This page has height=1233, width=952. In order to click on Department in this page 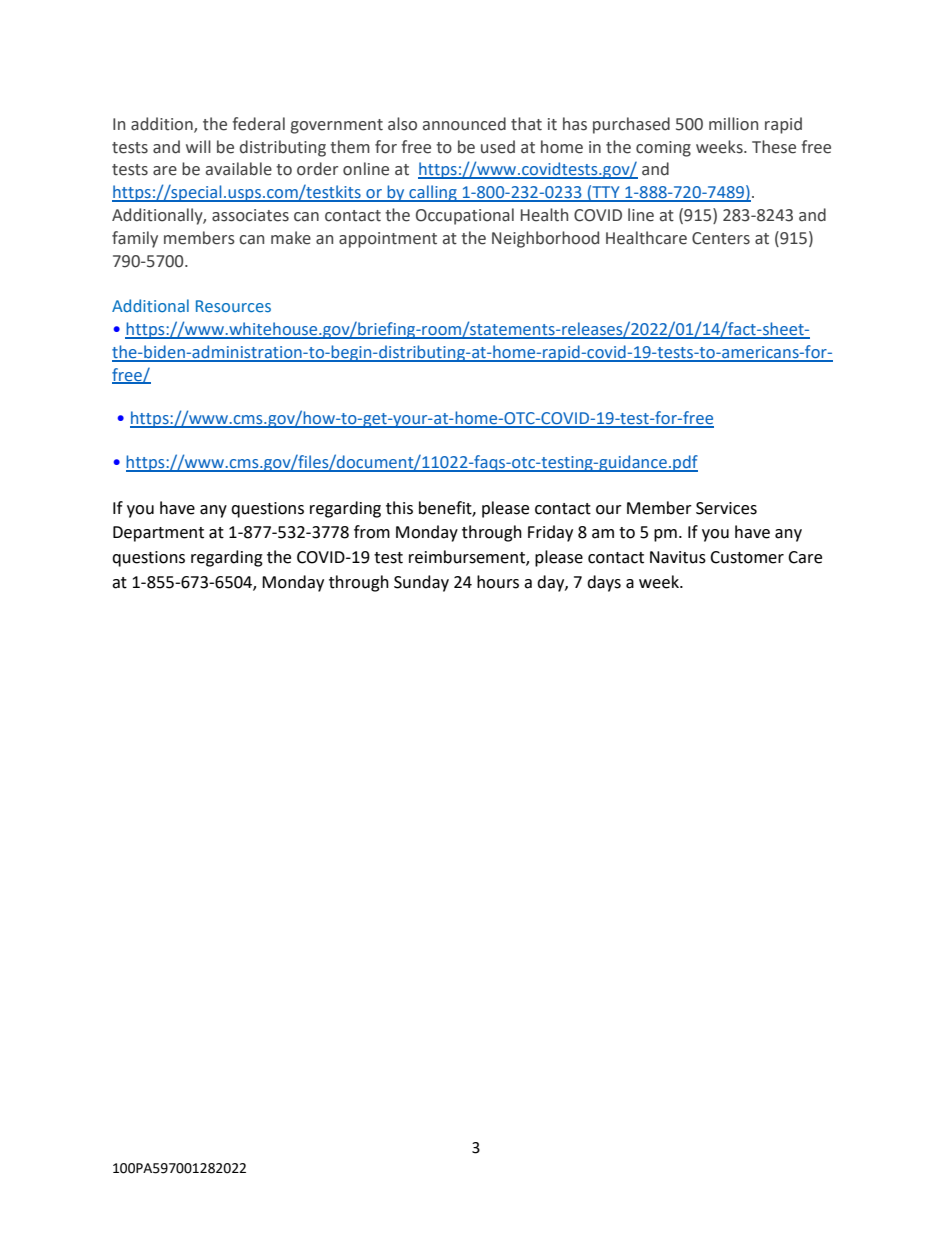, I will do `click(158, 534)`.
